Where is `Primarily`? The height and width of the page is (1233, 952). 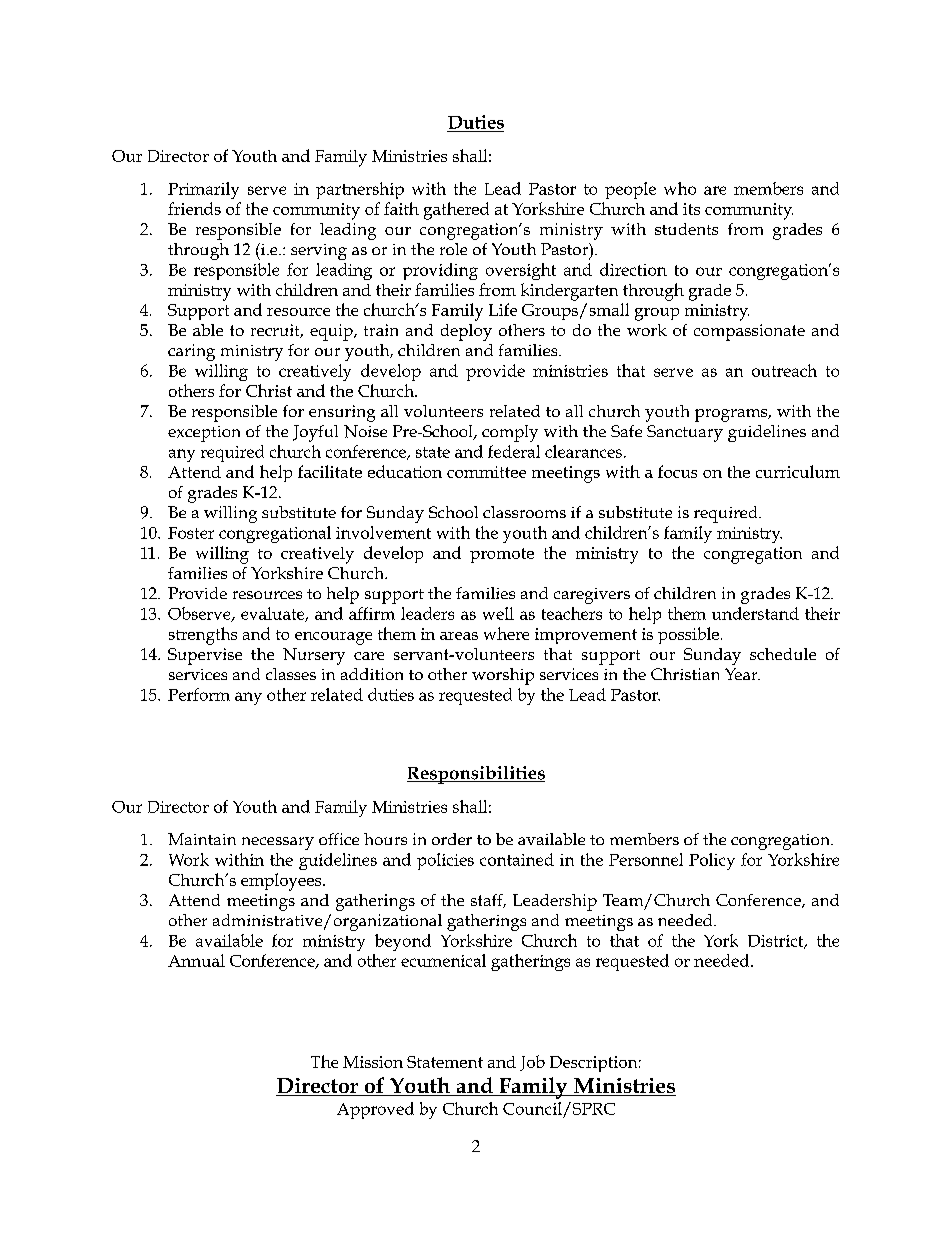
Primarily is located at coordinates (203, 190).
